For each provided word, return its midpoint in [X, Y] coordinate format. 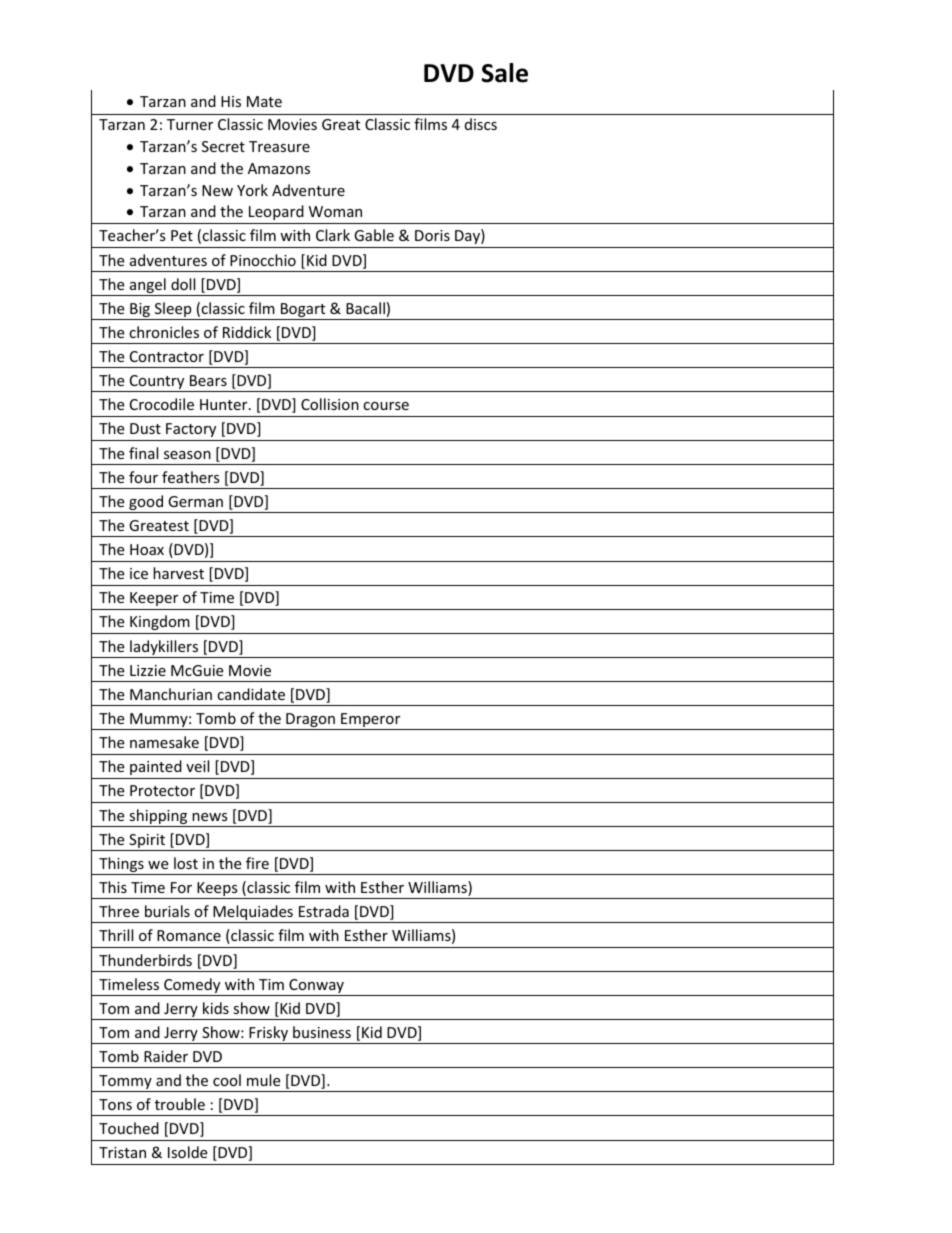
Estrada [324, 911]
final [143, 453]
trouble [180, 1104]
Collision [330, 404]
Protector [162, 790]
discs [481, 124]
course [386, 406]
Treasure [279, 146]
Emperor [371, 721]
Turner [190, 124]
